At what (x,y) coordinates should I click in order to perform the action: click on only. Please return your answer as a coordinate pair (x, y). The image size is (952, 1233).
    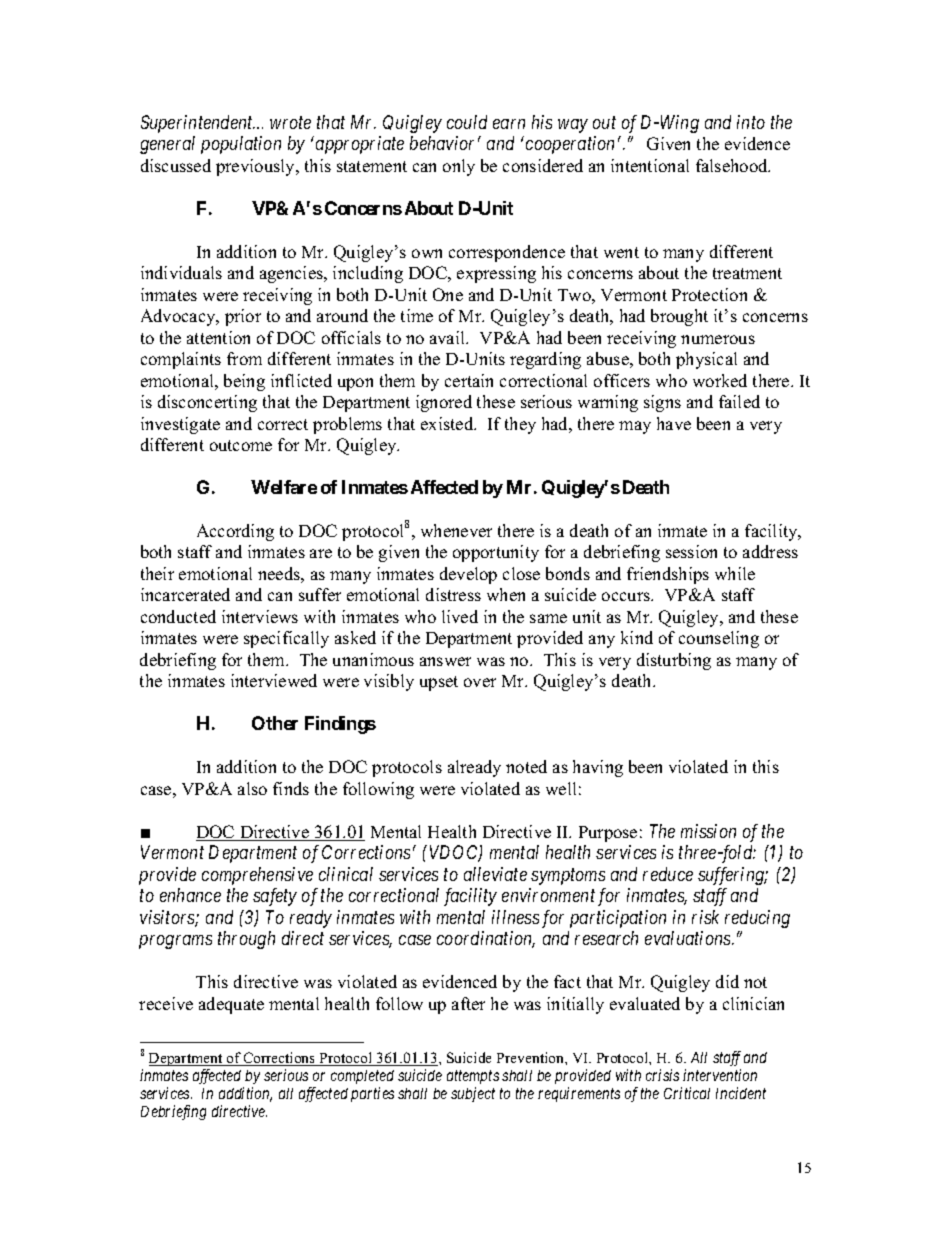
    Looking at the image, I should click on (459, 167).
